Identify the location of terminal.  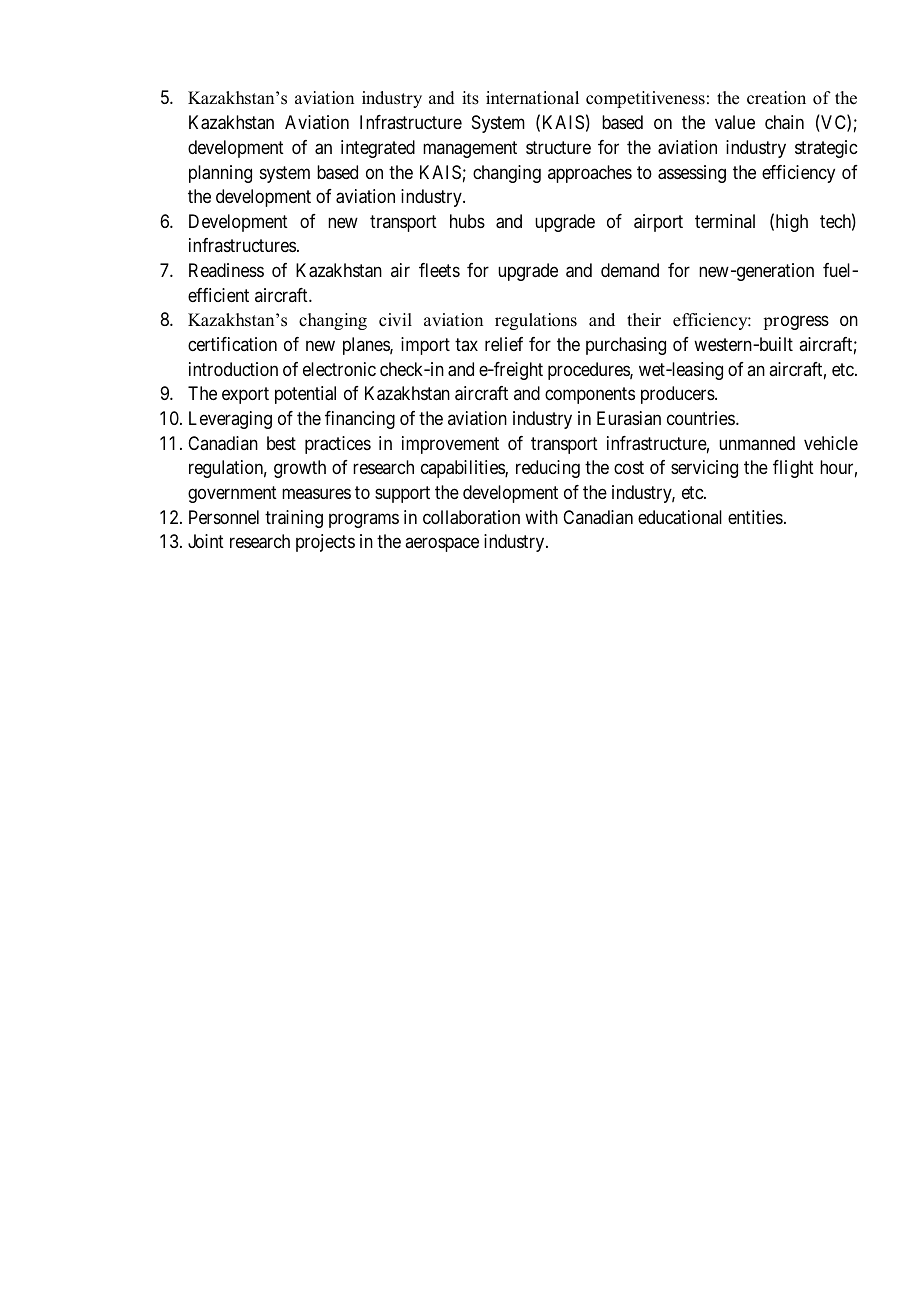
(725, 221).
